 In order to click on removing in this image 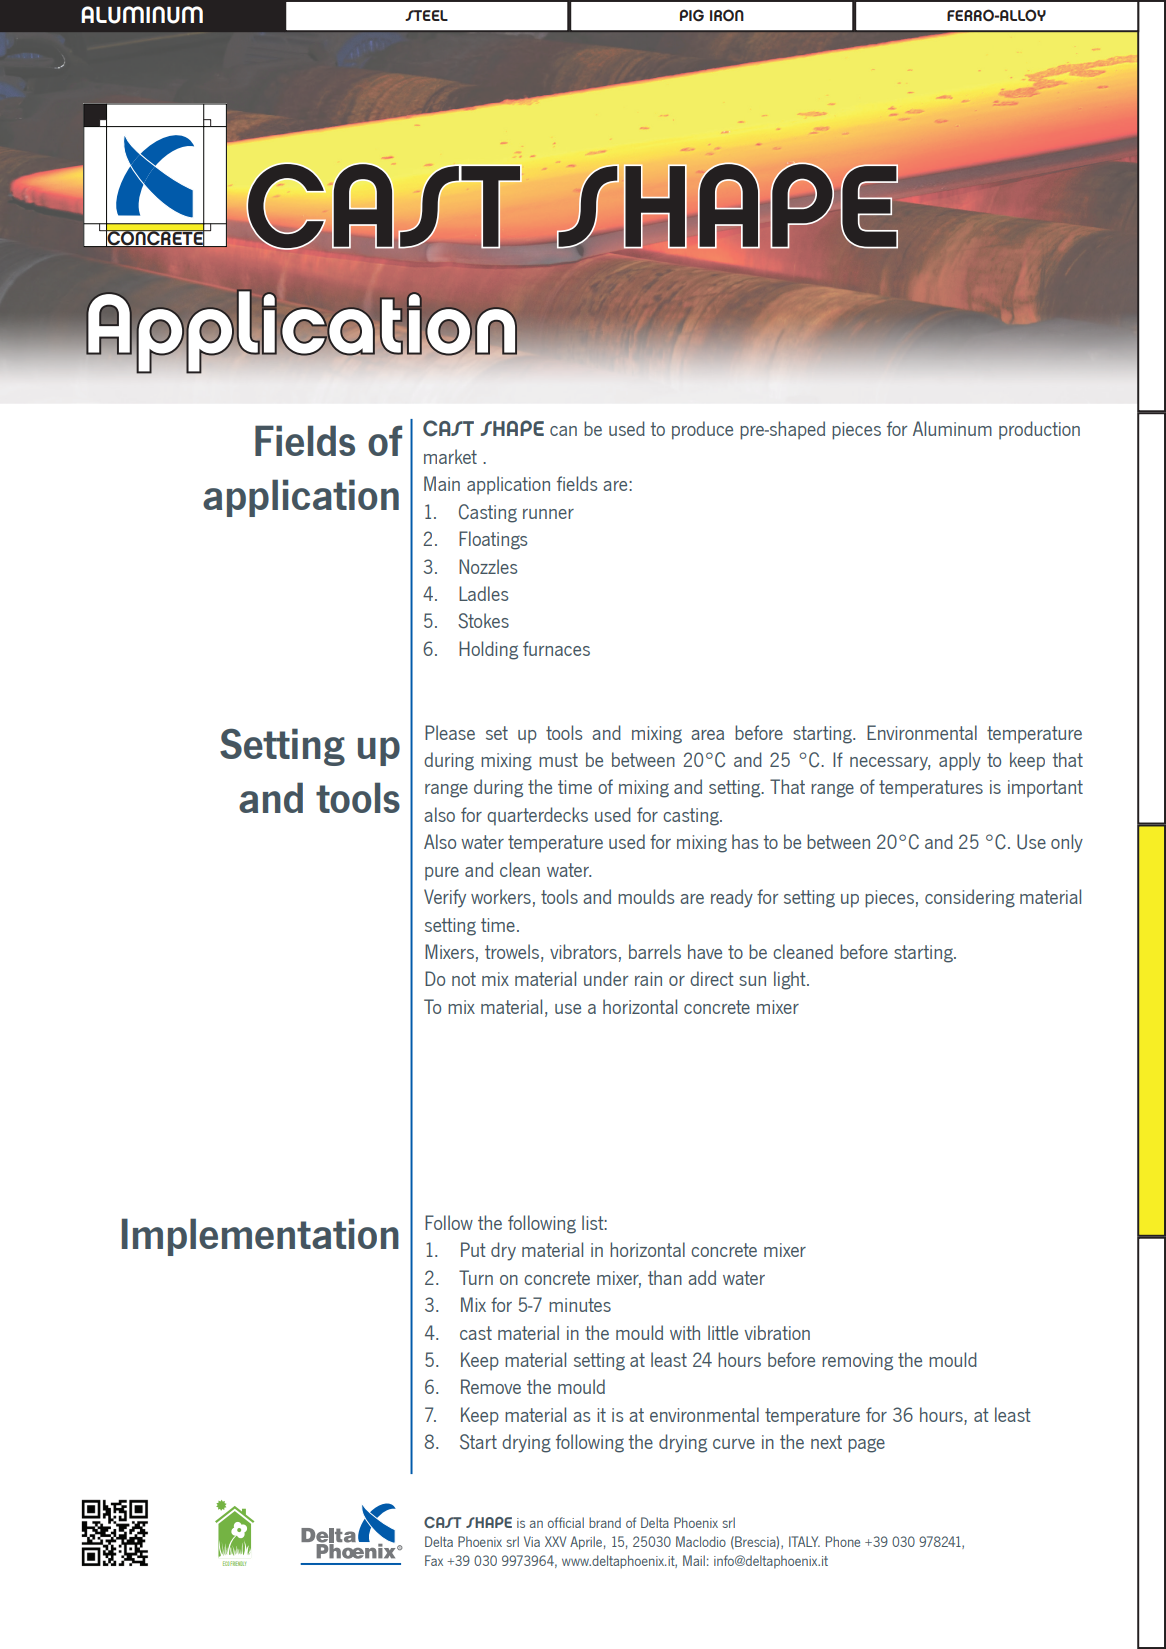, I will do `click(857, 1362)`.
